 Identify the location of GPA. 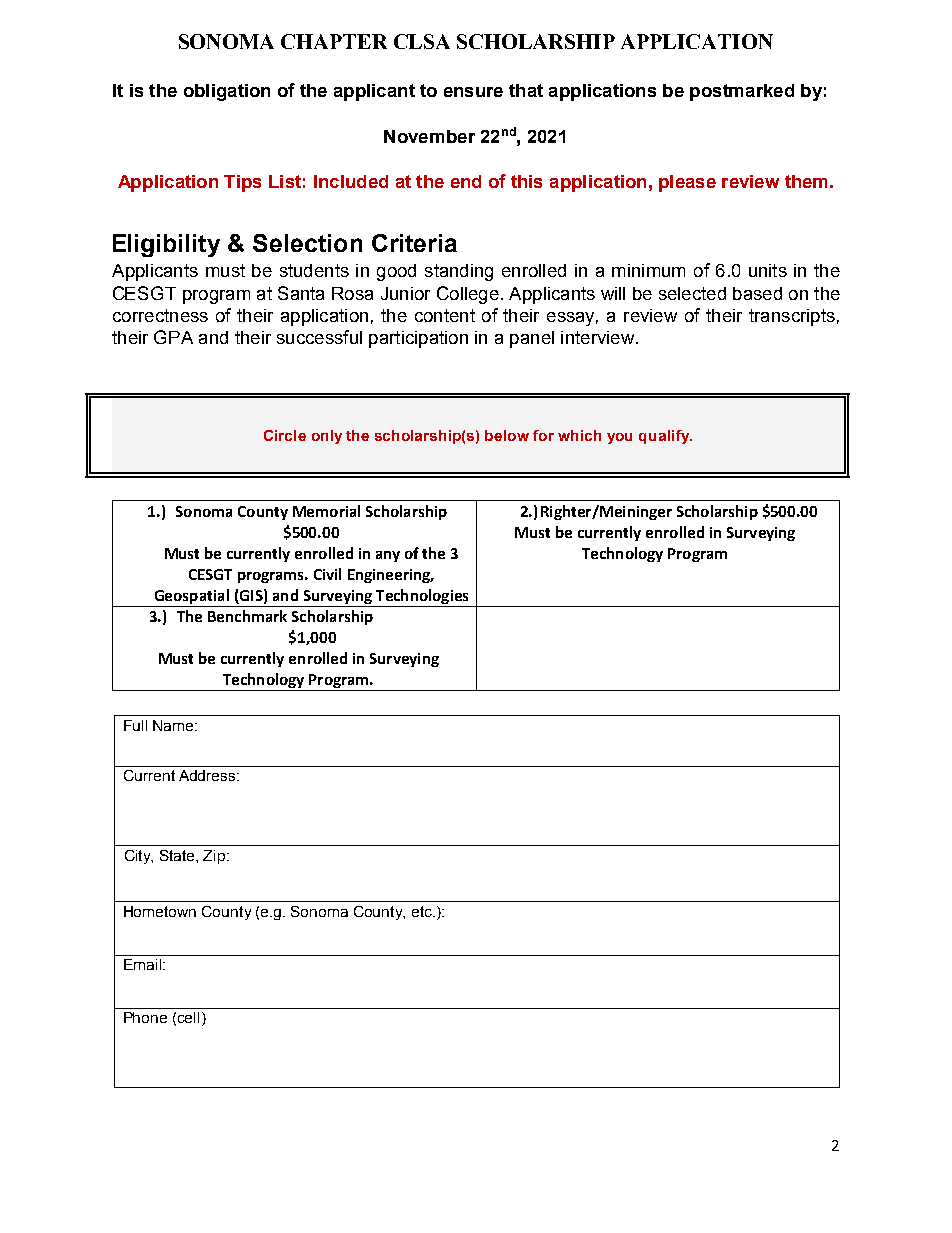
(173, 337).
